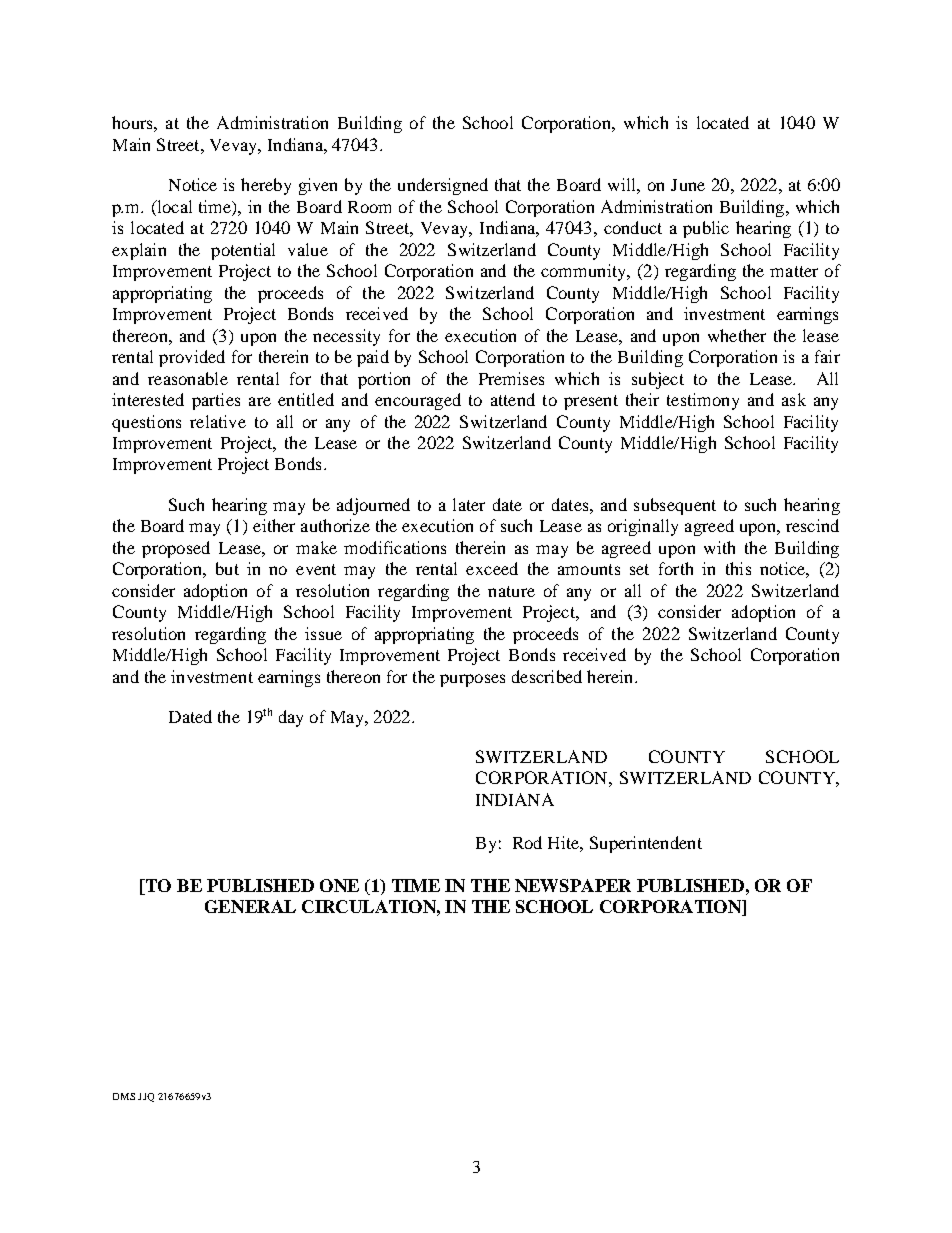  What do you see at coordinates (443, 186) in the screenshot?
I see `undersigned` at bounding box center [443, 186].
